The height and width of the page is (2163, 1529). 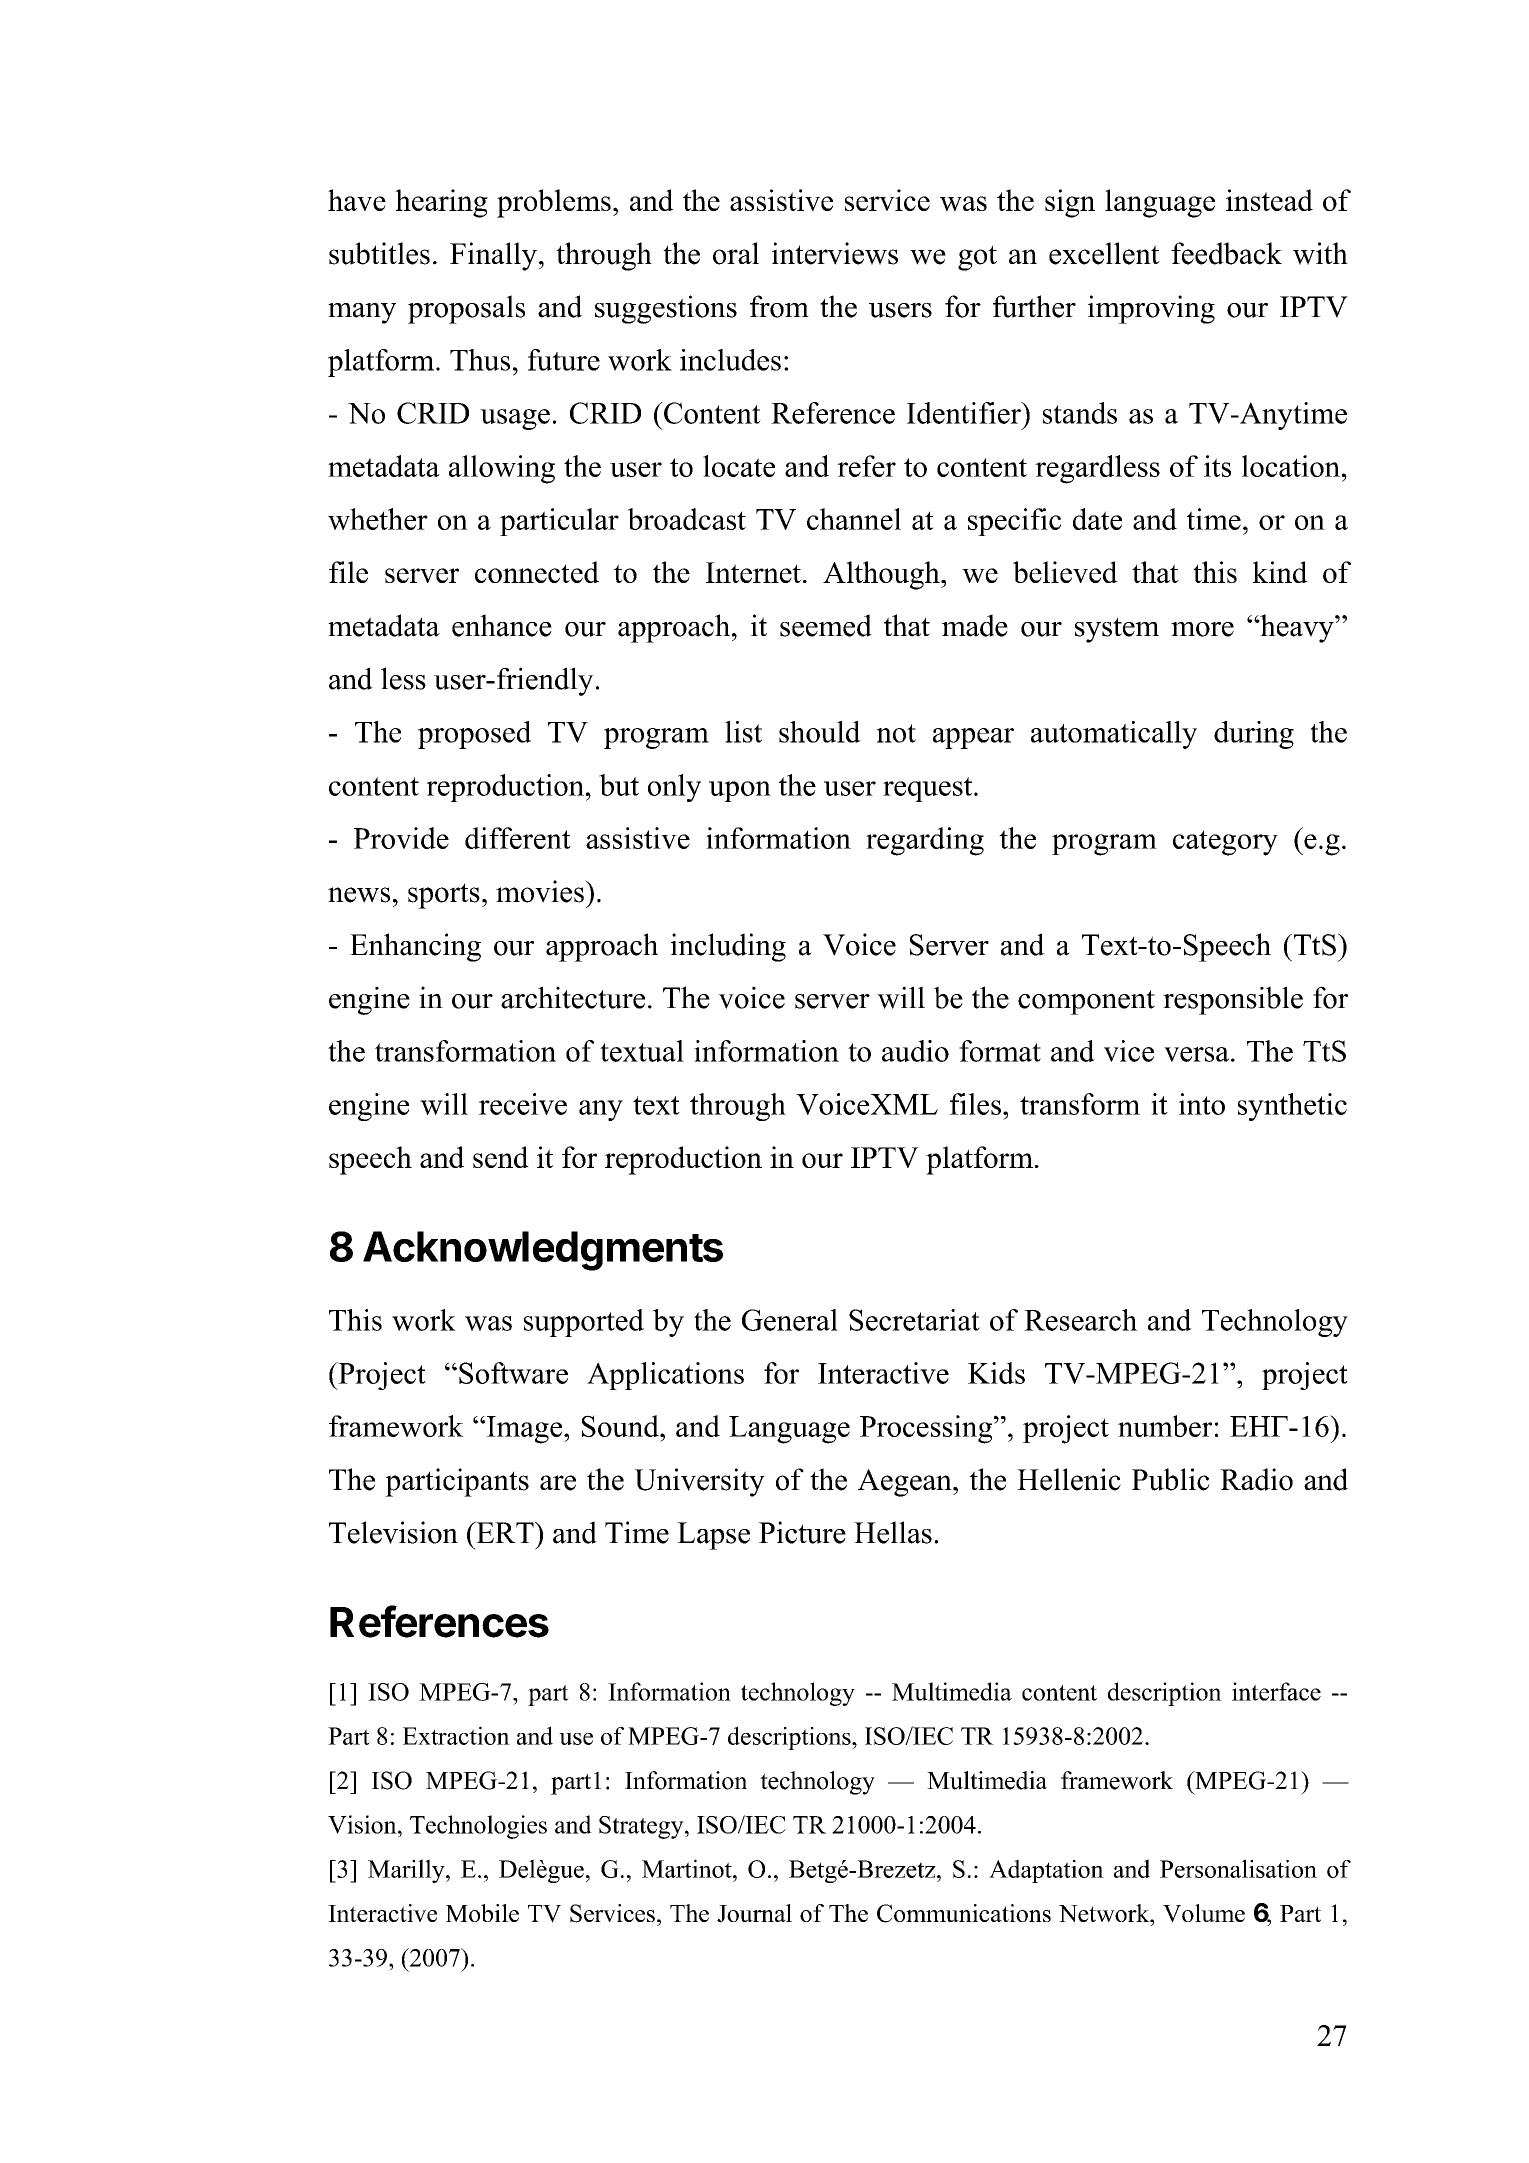 What do you see at coordinates (524, 1430) in the page?
I see `Image` at bounding box center [524, 1430].
